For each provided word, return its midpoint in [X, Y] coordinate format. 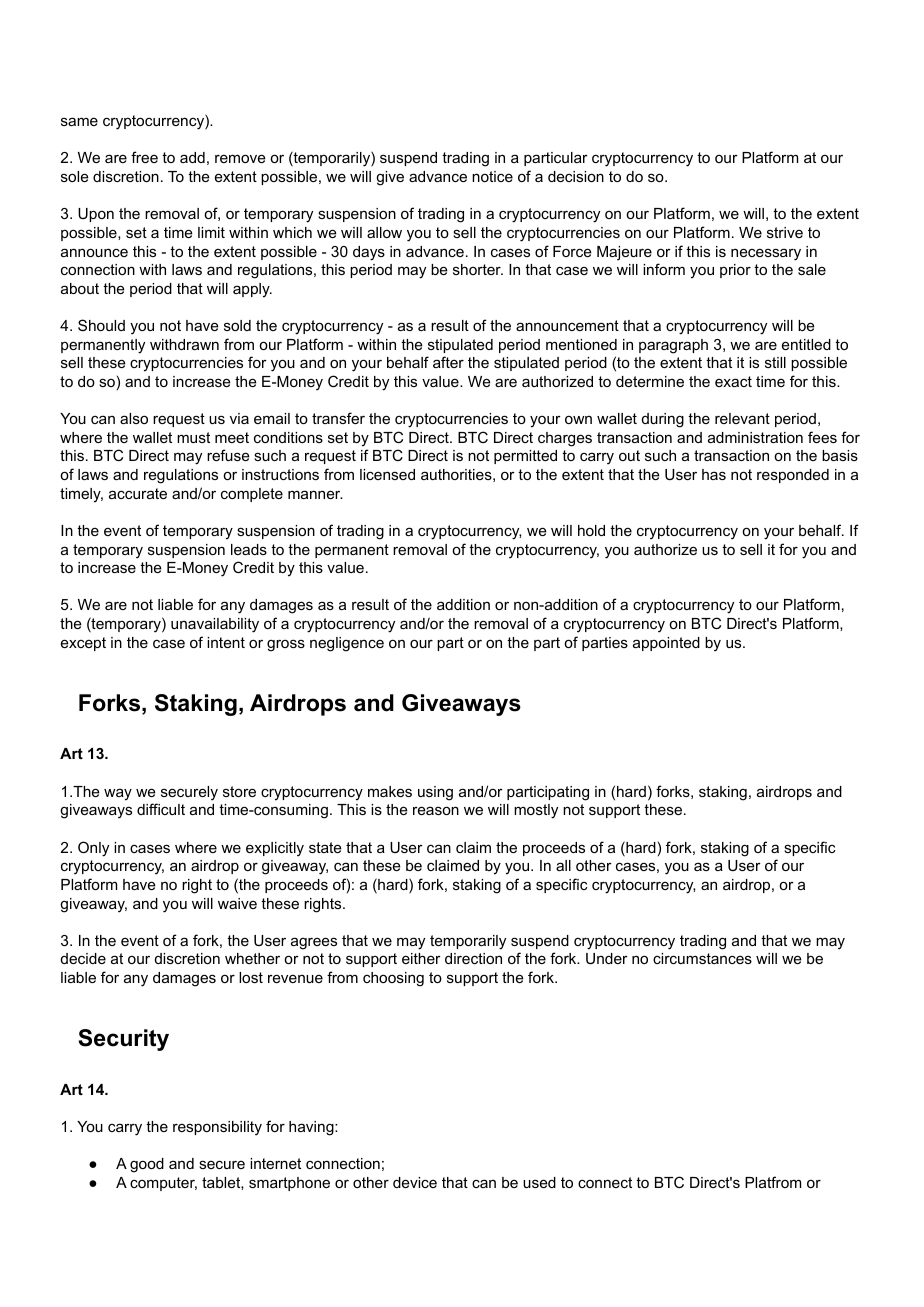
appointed [666, 644]
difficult [161, 809]
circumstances [702, 958]
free [144, 157]
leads [249, 549]
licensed [387, 474]
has [714, 474]
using [435, 793]
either [421, 958]
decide [83, 958]
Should [101, 325]
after [448, 362]
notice [492, 176]
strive [785, 232]
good [147, 1165]
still [775, 362]
